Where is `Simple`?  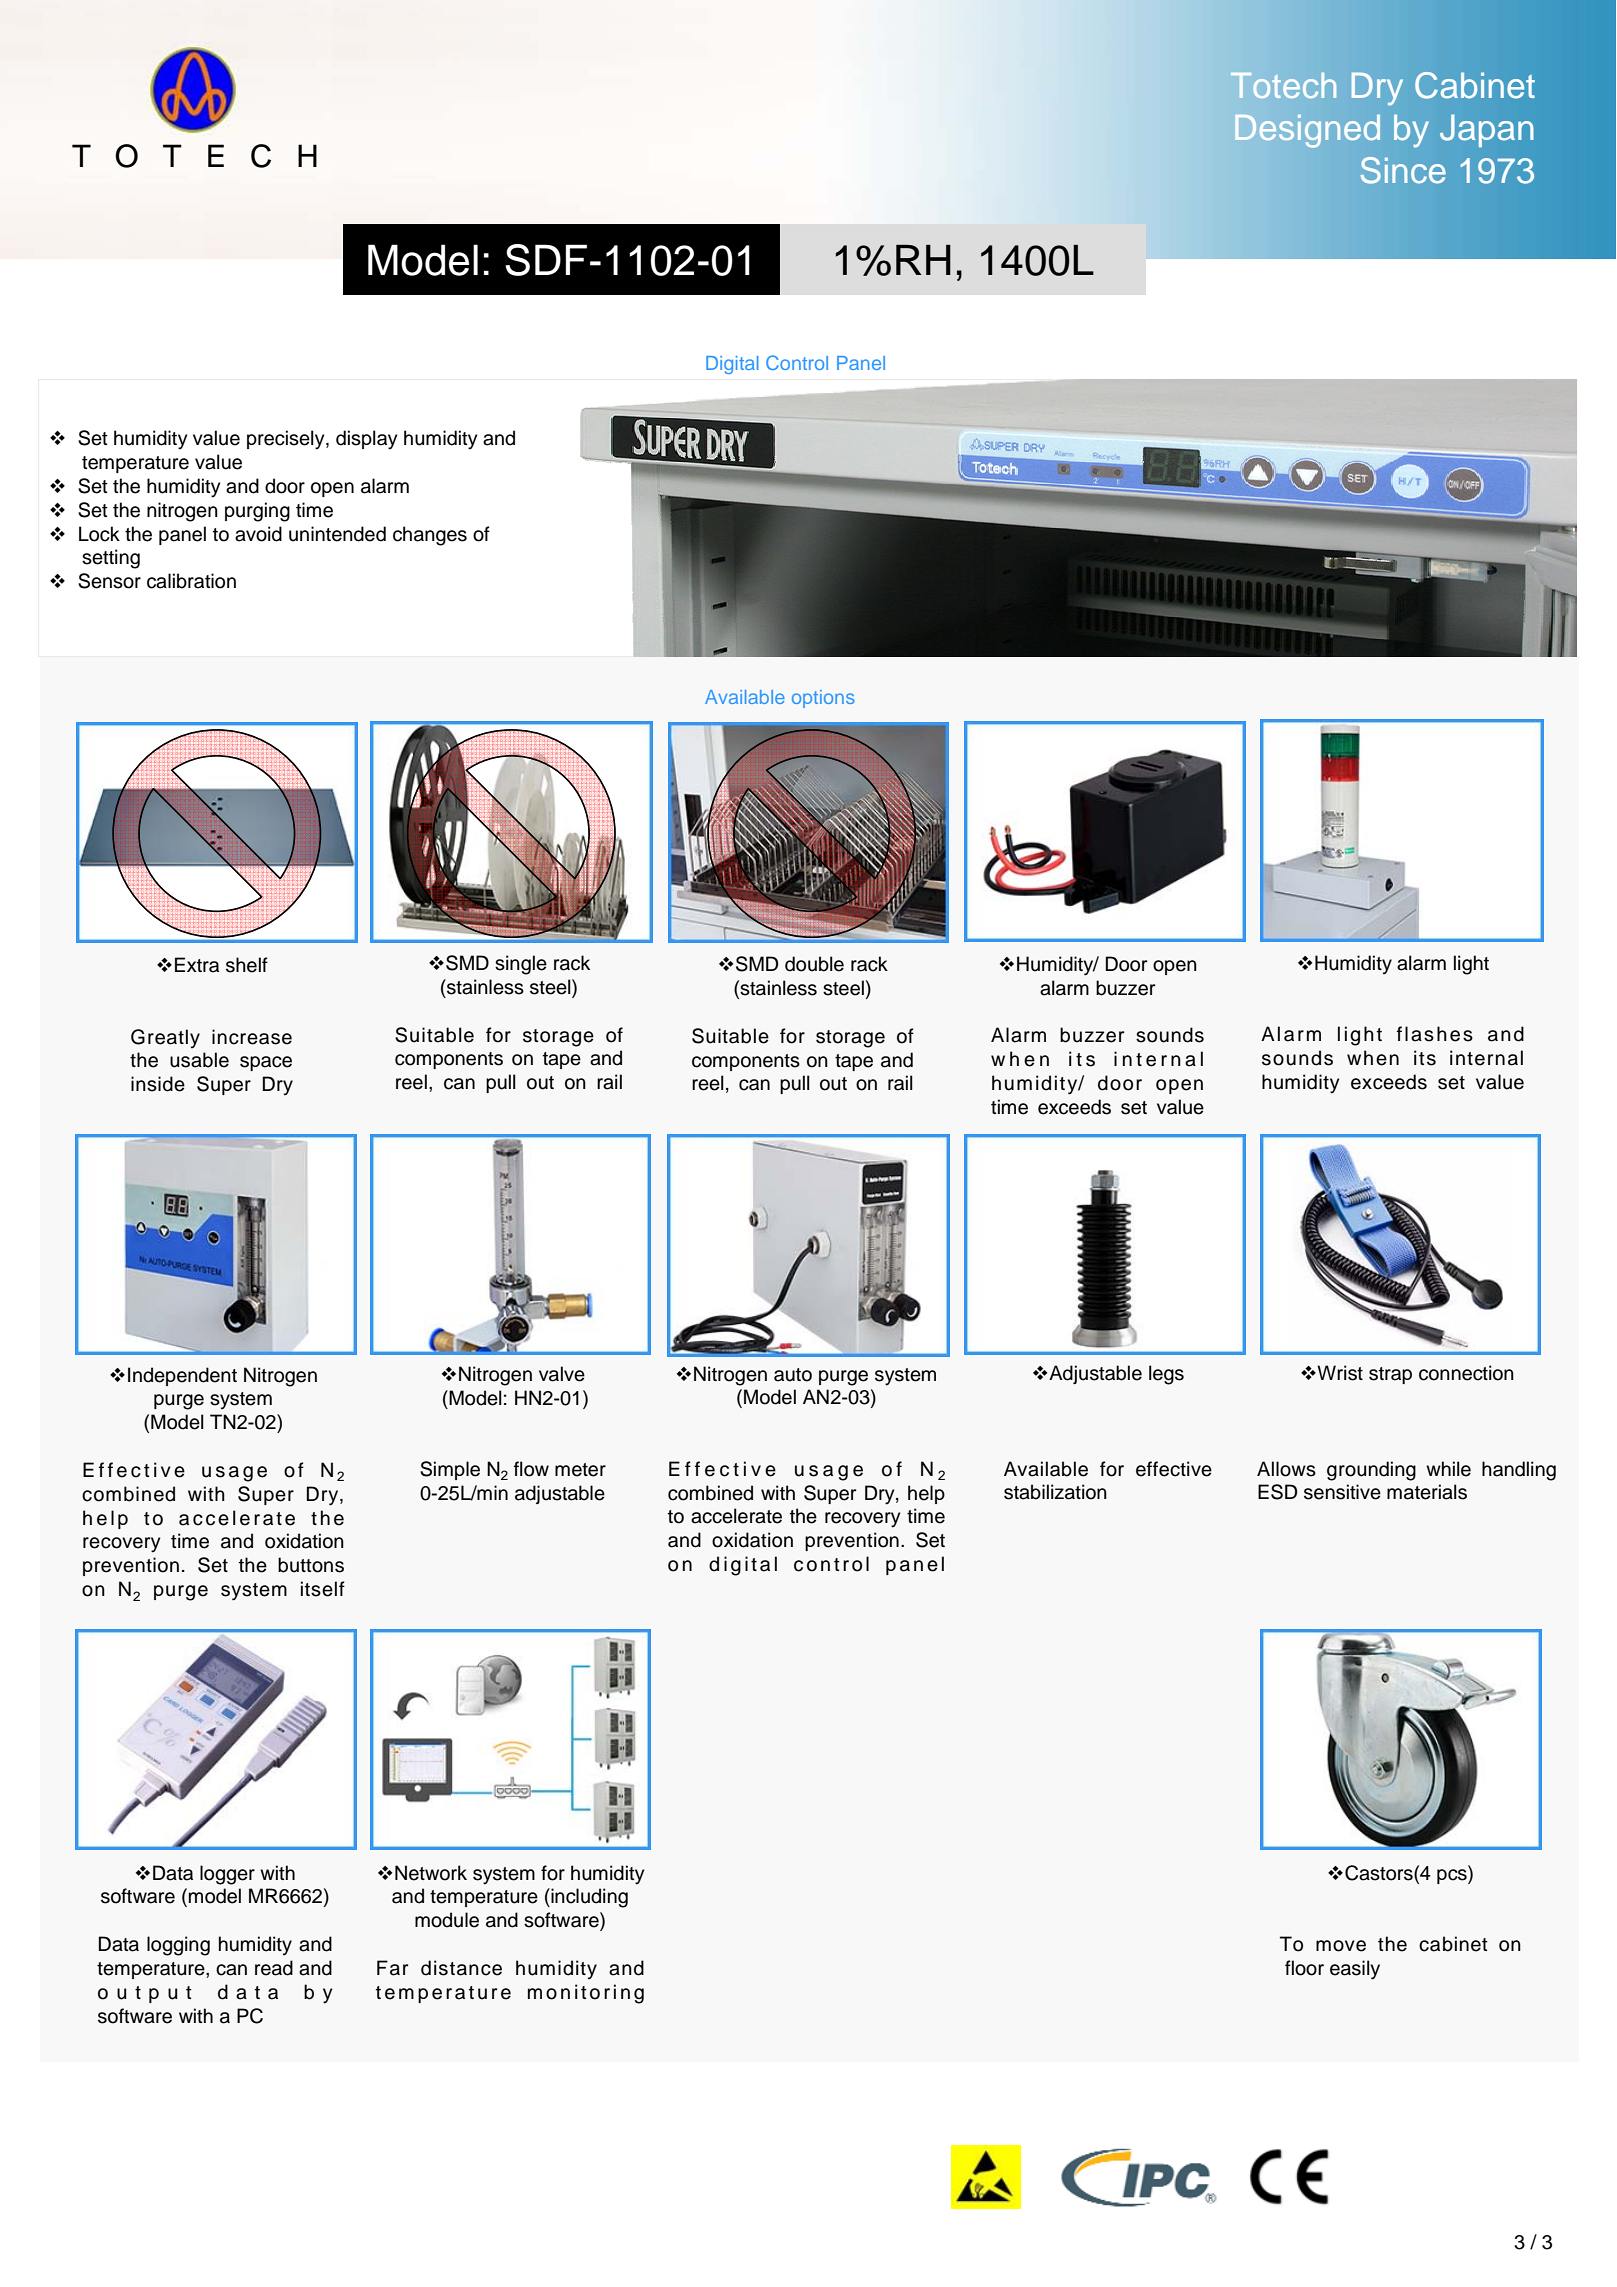
Simple is located at coordinates (450, 1470).
